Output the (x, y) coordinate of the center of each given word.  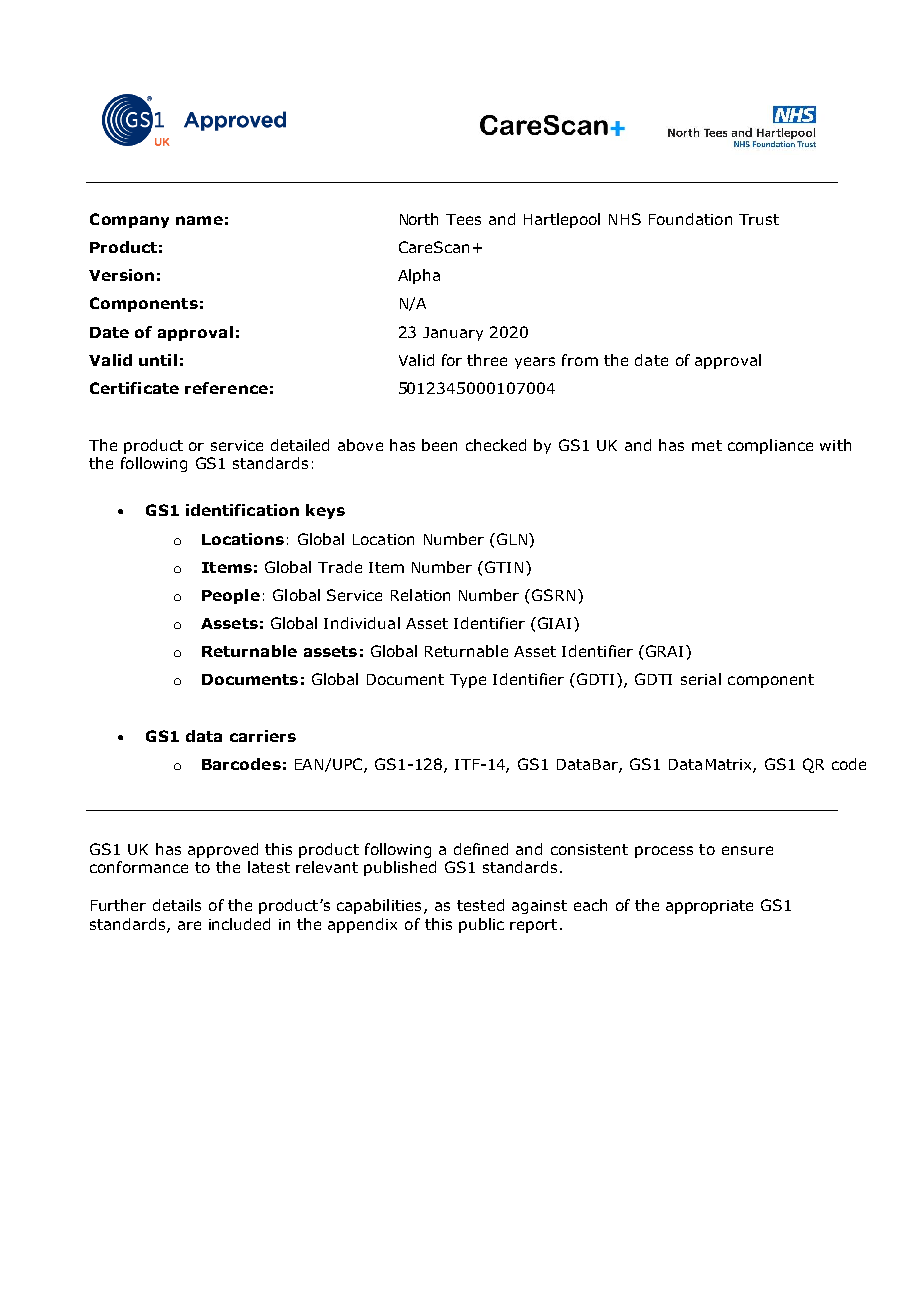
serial (701, 679)
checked (496, 445)
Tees (463, 219)
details (177, 905)
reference (226, 388)
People (231, 596)
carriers (263, 736)
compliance (770, 446)
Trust (759, 219)
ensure (747, 850)
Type (468, 681)
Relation (420, 595)
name (199, 220)
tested (480, 905)
